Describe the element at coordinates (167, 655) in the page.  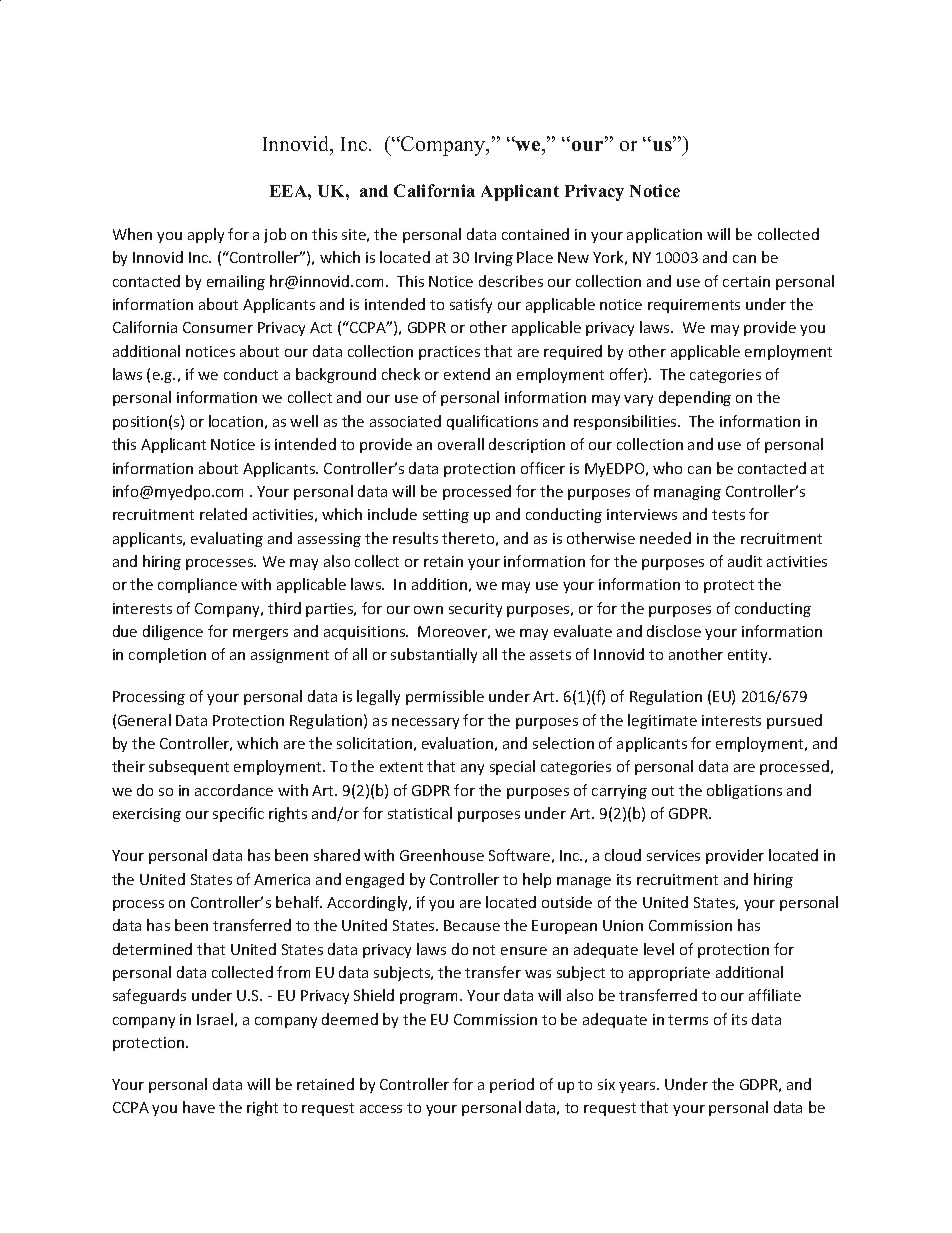
I see `completion` at that location.
